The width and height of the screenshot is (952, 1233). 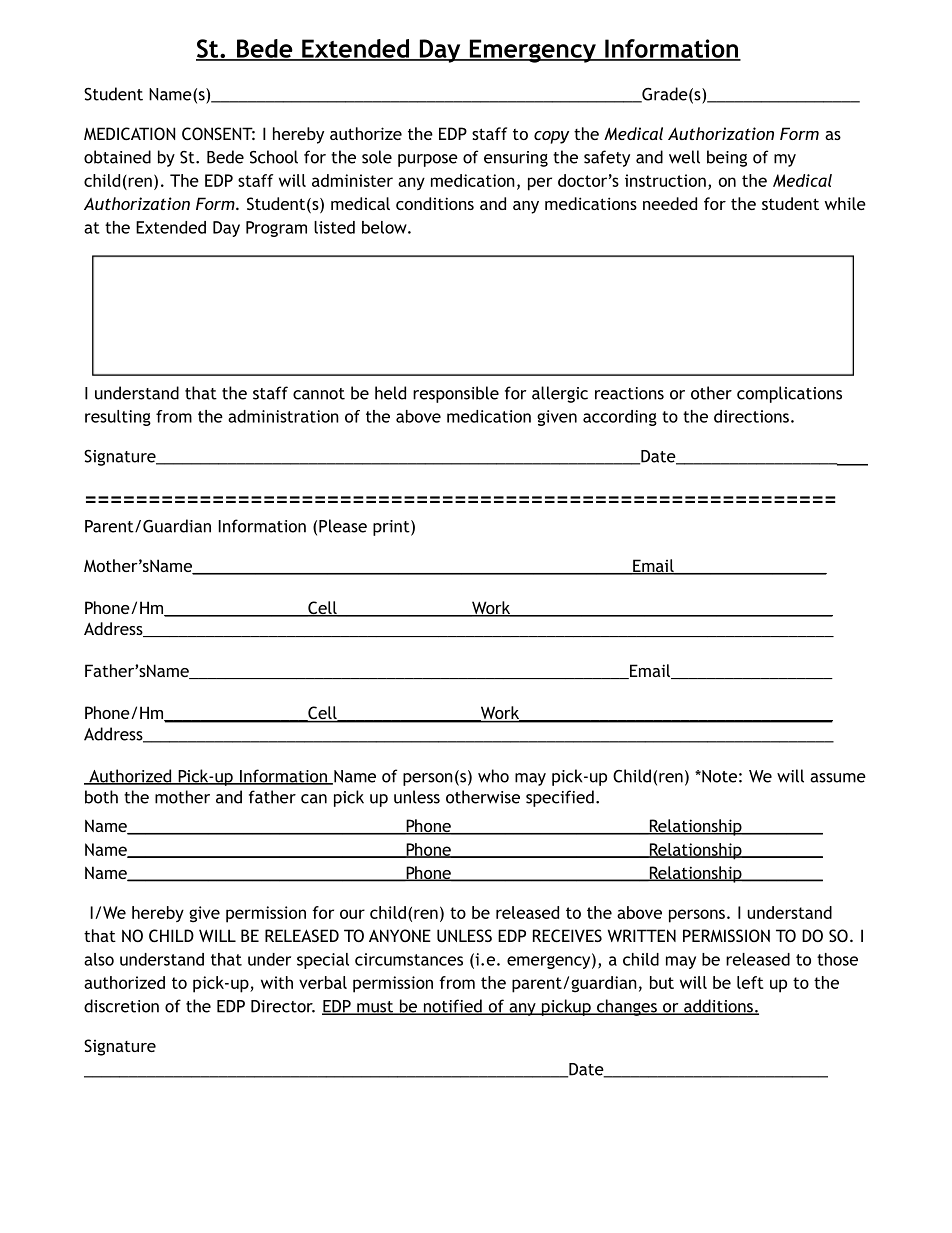 I want to click on being, so click(x=727, y=158).
